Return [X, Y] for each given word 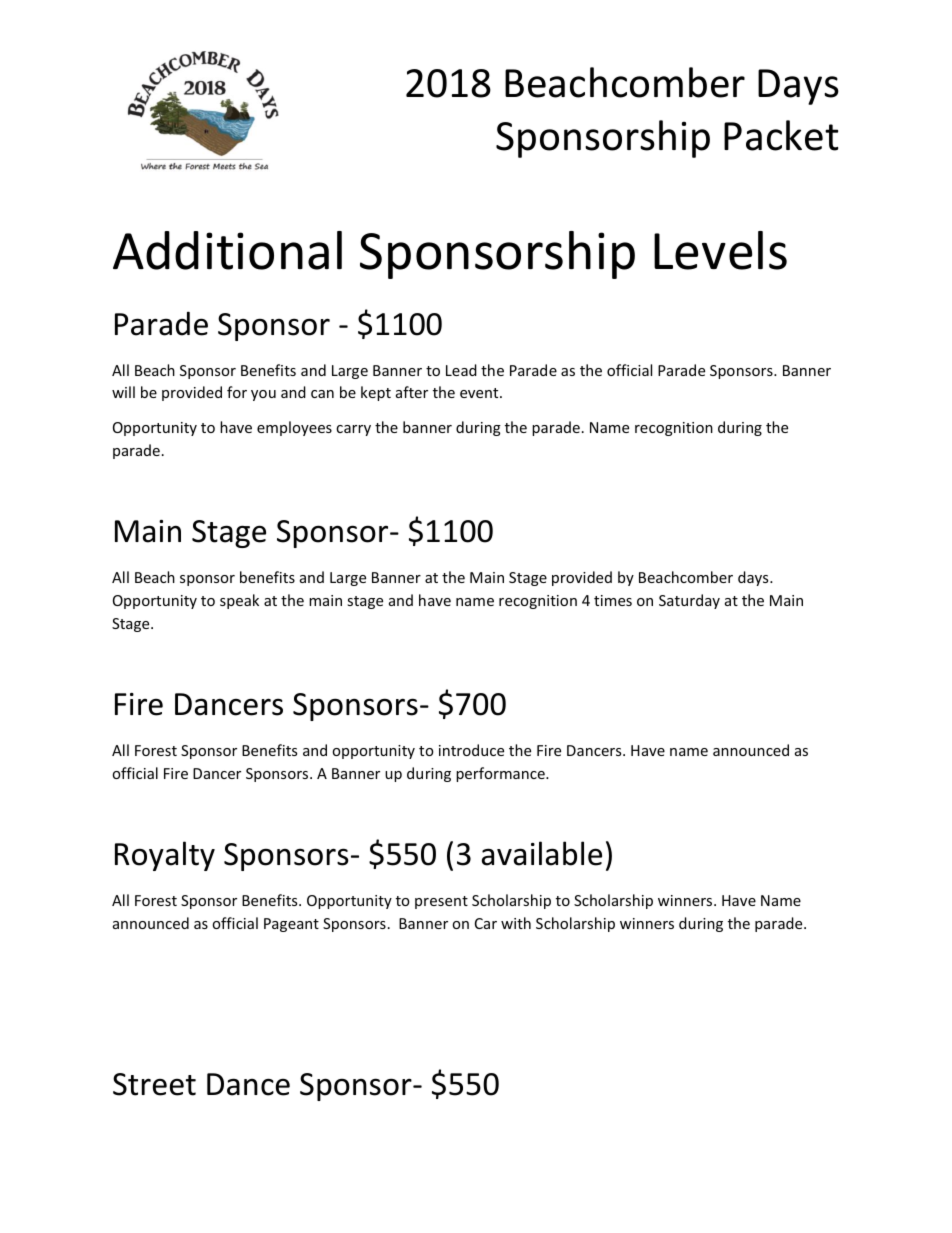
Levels [720, 250]
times [613, 600]
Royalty [165, 856]
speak [239, 601]
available [542, 853]
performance [501, 774]
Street [154, 1084]
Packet [781, 135]
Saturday [689, 601]
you [263, 395]
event [480, 393]
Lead [461, 370]
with [516, 923]
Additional [227, 250]
